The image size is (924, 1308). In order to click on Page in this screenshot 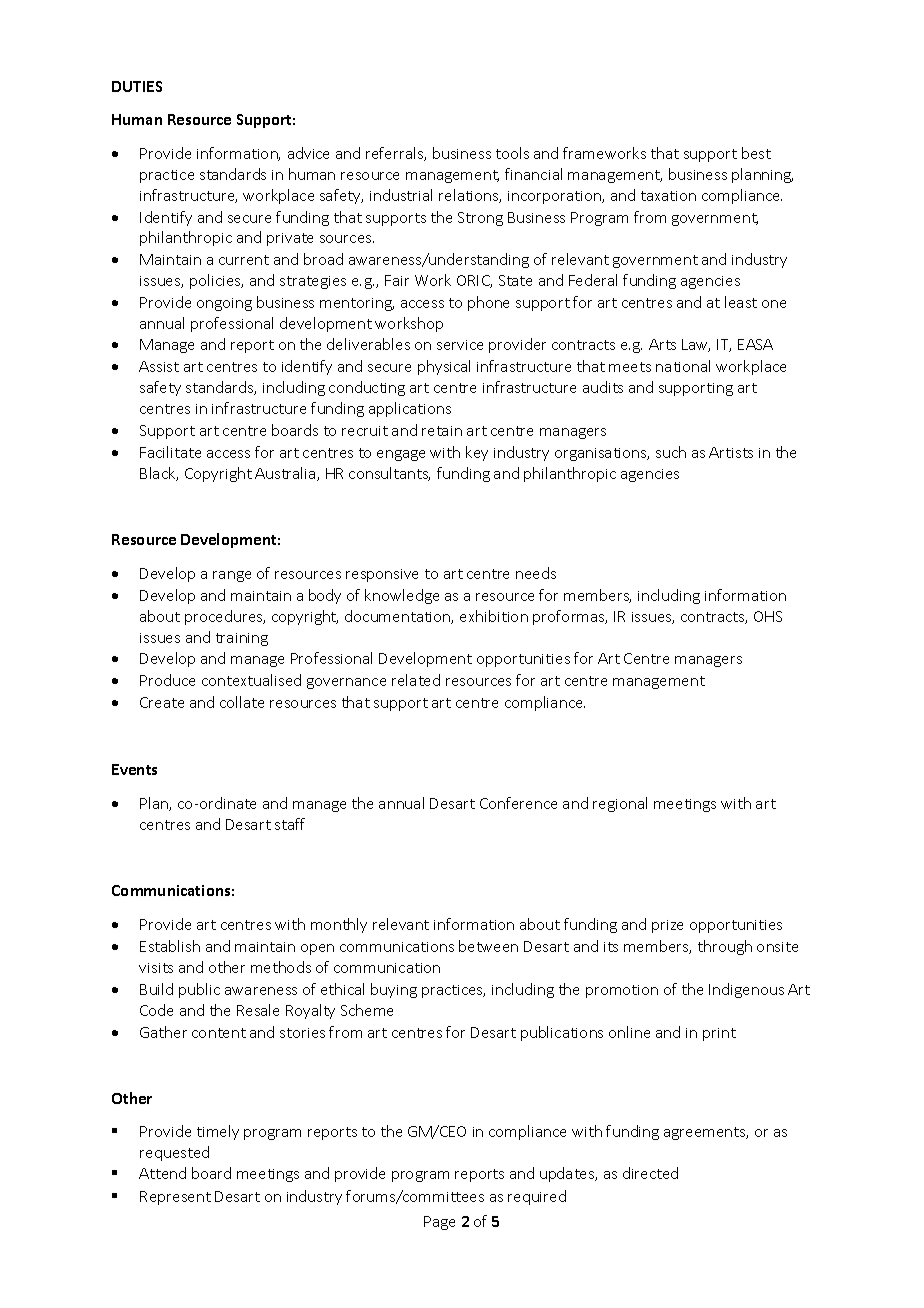, I will do `click(439, 1223)`.
